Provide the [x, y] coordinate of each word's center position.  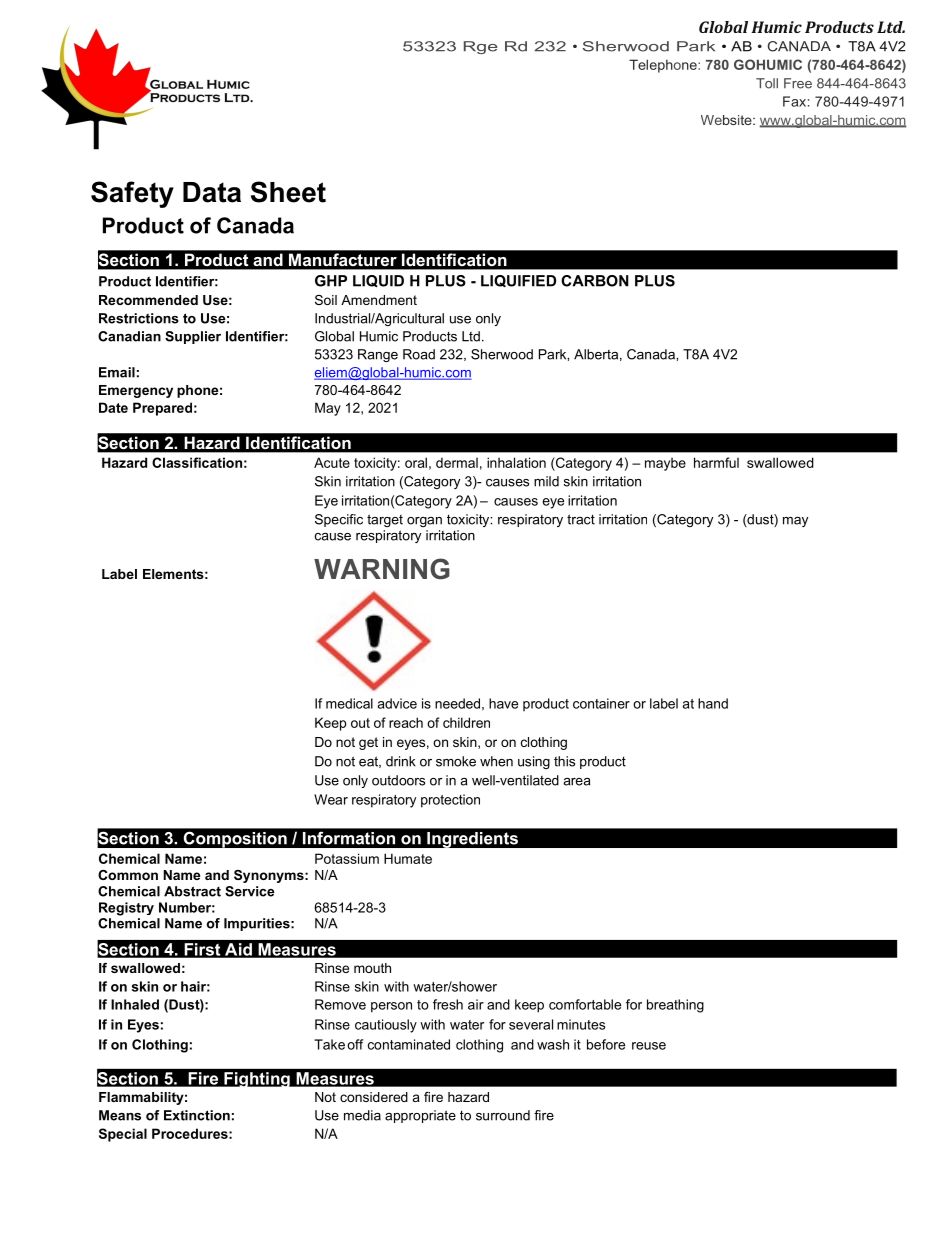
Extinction [197, 1115]
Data [212, 192]
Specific [339, 520]
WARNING [382, 569]
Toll [767, 83]
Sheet [288, 192]
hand [713, 703]
